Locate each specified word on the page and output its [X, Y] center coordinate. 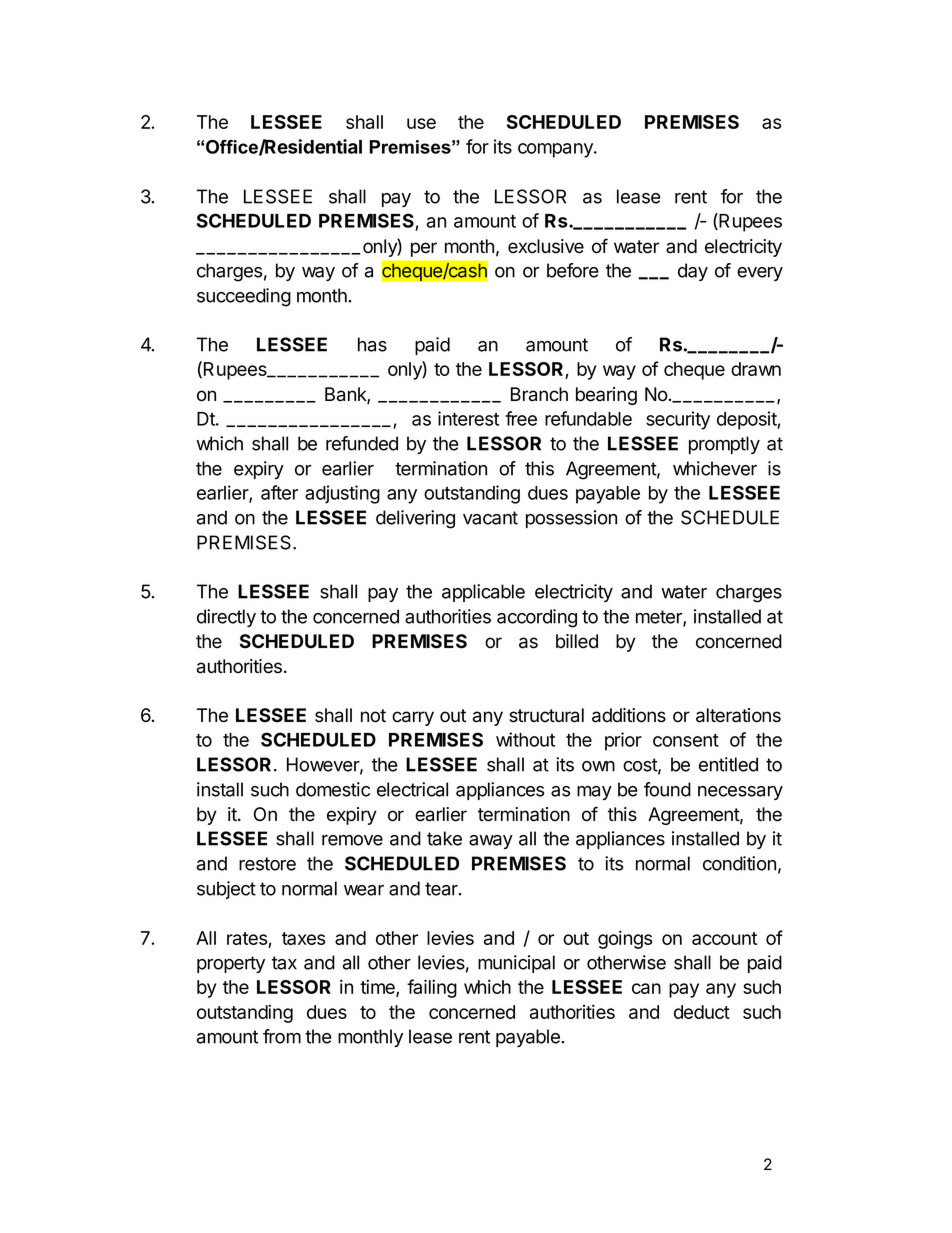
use [421, 123]
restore [267, 864]
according [537, 618]
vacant [490, 518]
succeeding [244, 297]
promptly [724, 445]
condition [739, 863]
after [279, 492]
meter [660, 618]
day [693, 272]
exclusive [546, 246]
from [282, 1036]
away [491, 842]
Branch [539, 394]
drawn [756, 369]
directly [226, 618]
